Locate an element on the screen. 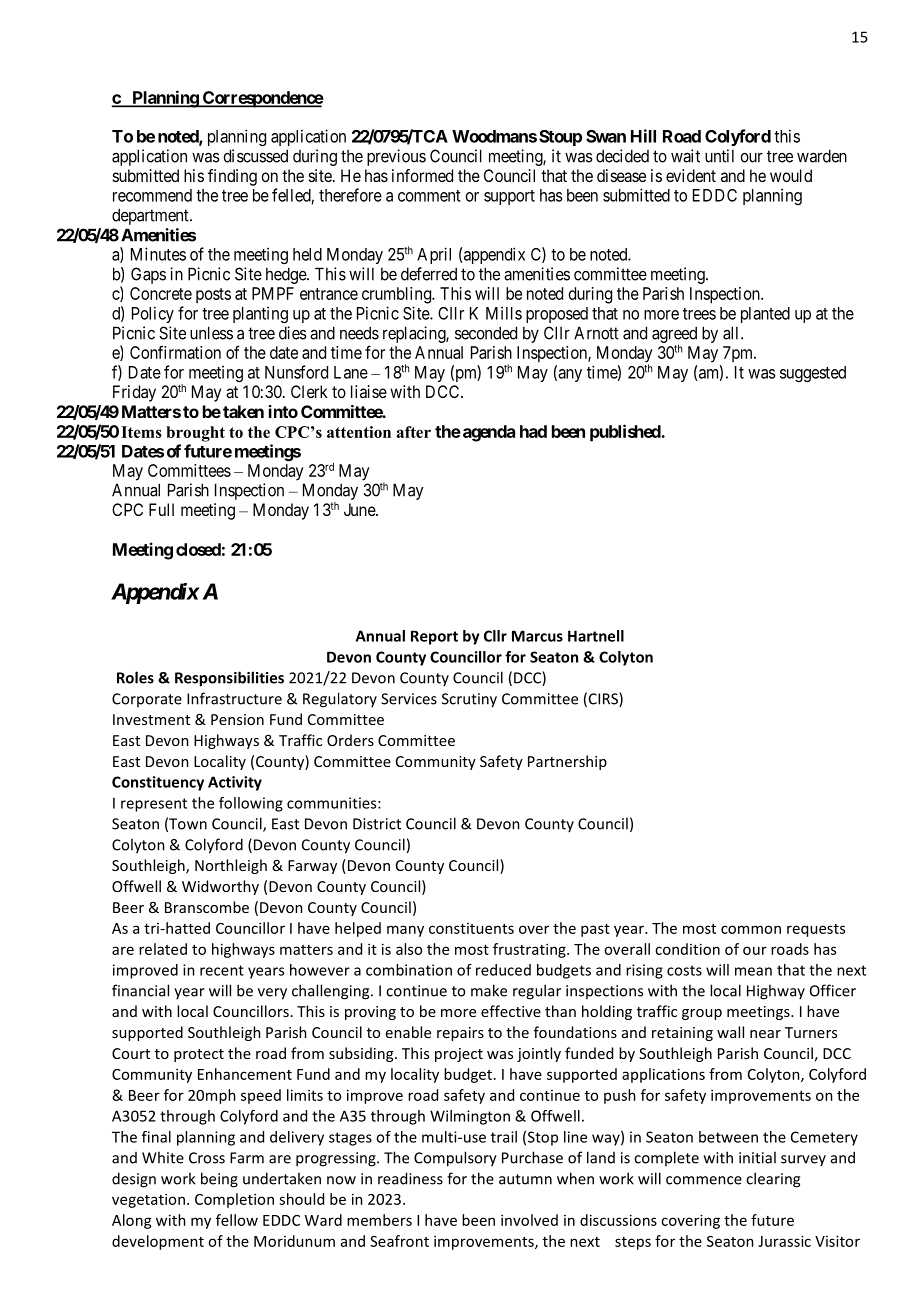 This screenshot has width=924, height=1308. discussed is located at coordinates (255, 156).
